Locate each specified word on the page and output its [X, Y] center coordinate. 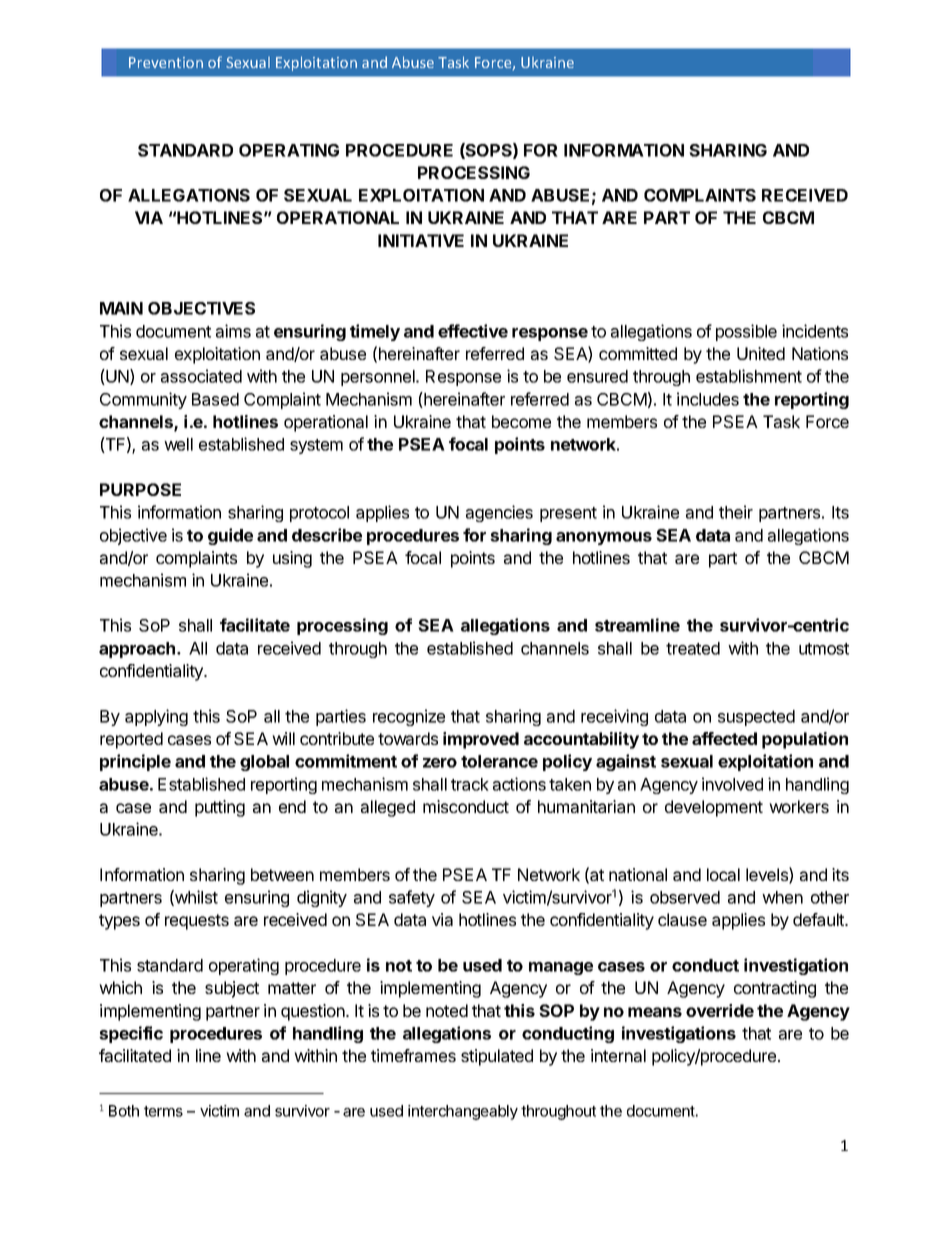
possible [746, 332]
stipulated [497, 1057]
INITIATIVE [421, 240]
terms [163, 1111]
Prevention [166, 62]
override [720, 1010]
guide [230, 536]
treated [693, 648]
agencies [499, 513]
